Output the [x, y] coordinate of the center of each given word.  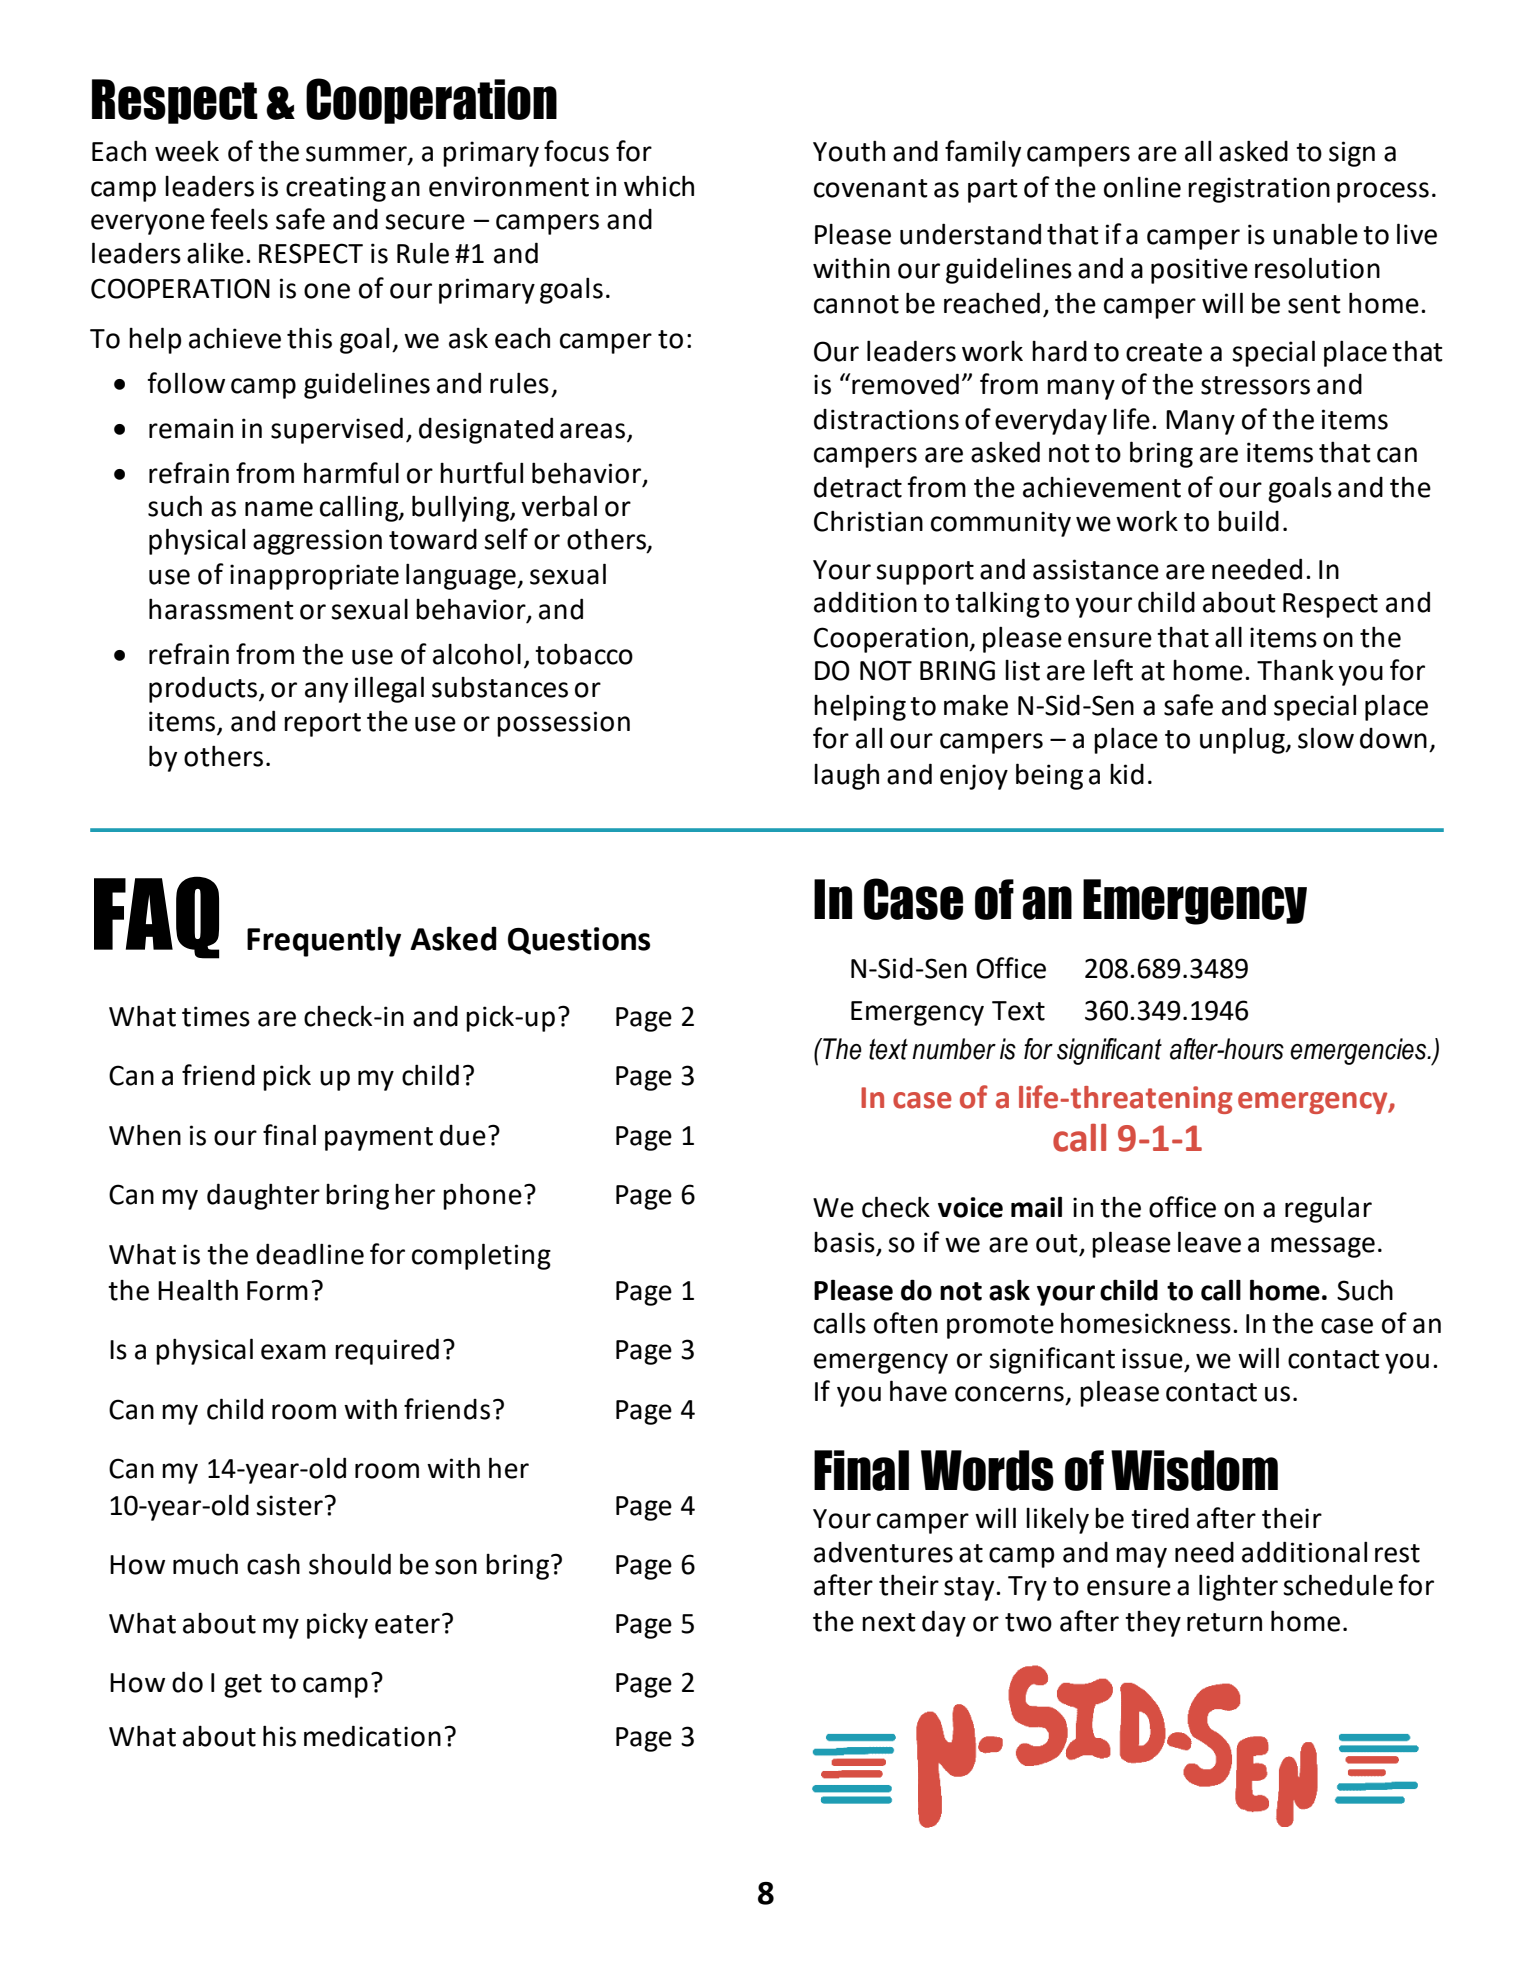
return [1224, 1622]
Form [277, 1291]
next [889, 1622]
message [1323, 1247]
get [243, 1686]
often [906, 1323]
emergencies [1359, 1051]
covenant [871, 188]
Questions [579, 941]
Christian [868, 521]
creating [336, 189]
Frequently [324, 941]
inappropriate [314, 577]
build [1248, 521]
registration [1259, 190]
